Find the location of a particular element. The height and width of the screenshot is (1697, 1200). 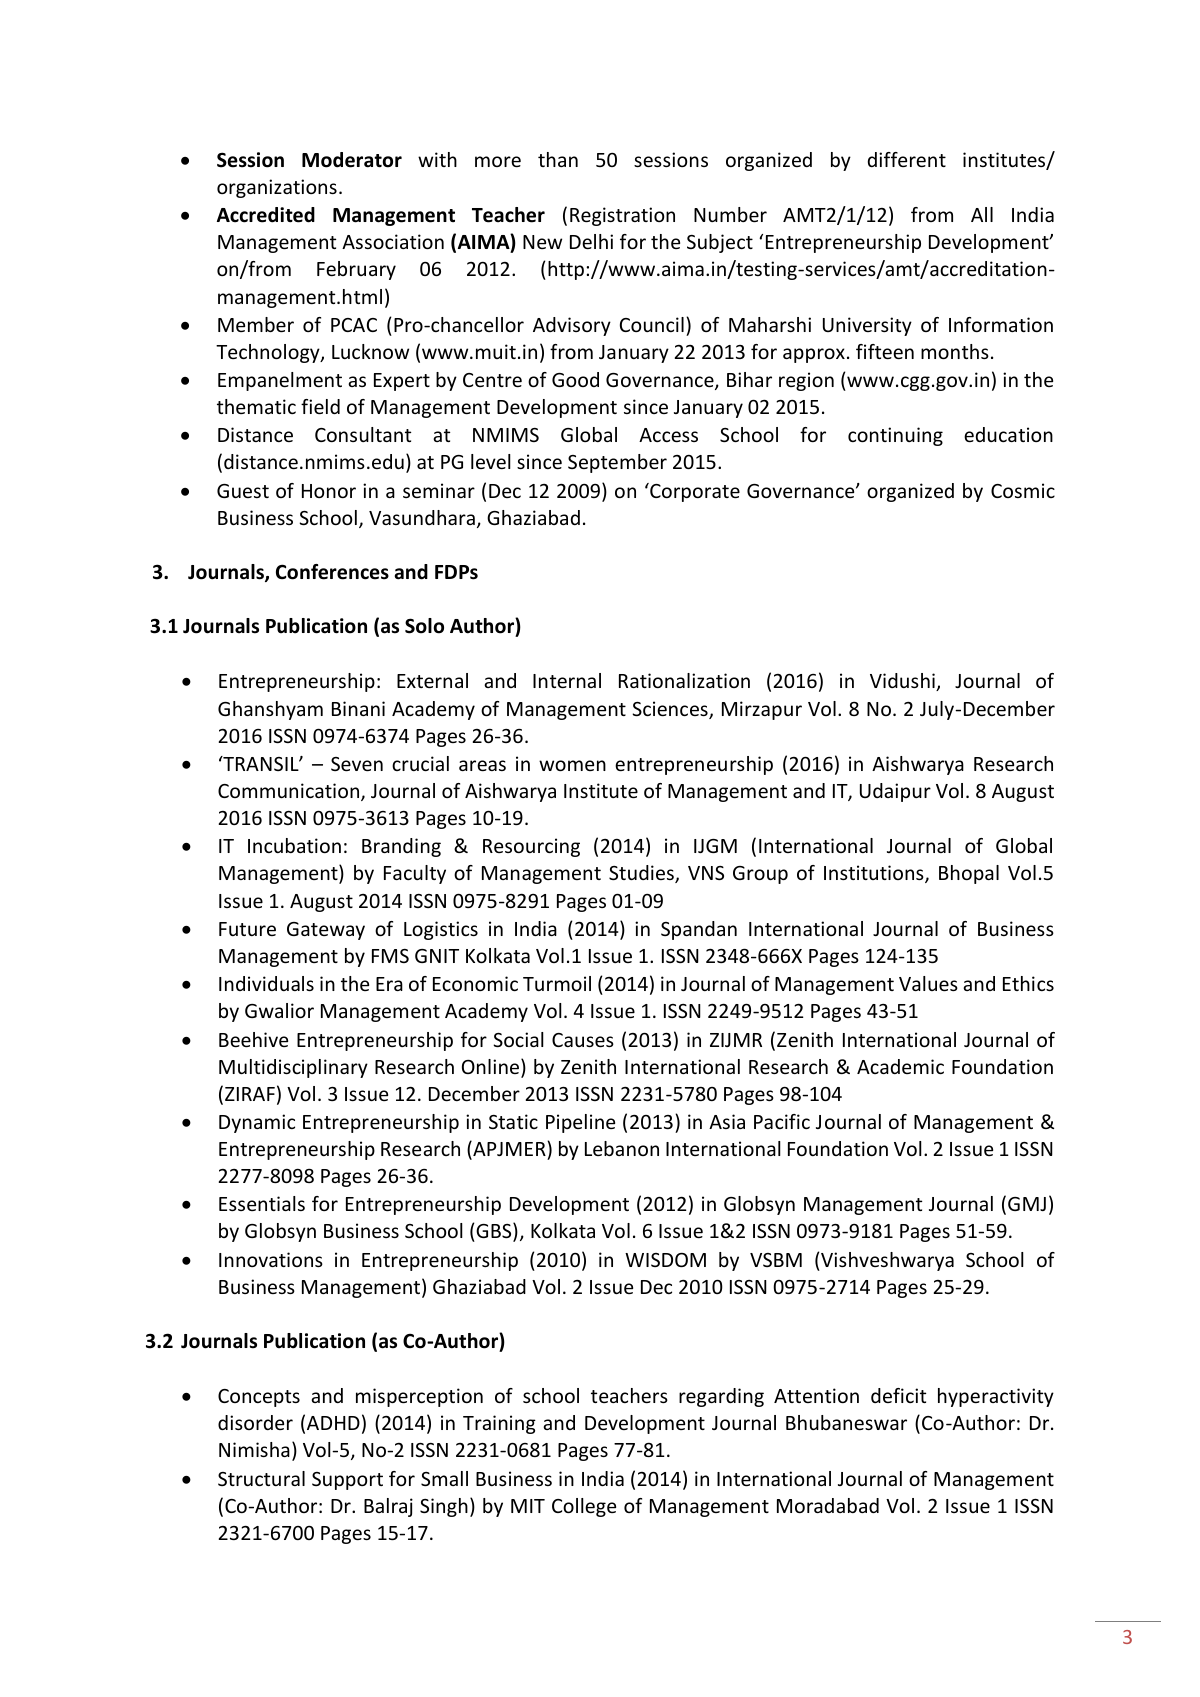

Studies is located at coordinates (642, 874).
